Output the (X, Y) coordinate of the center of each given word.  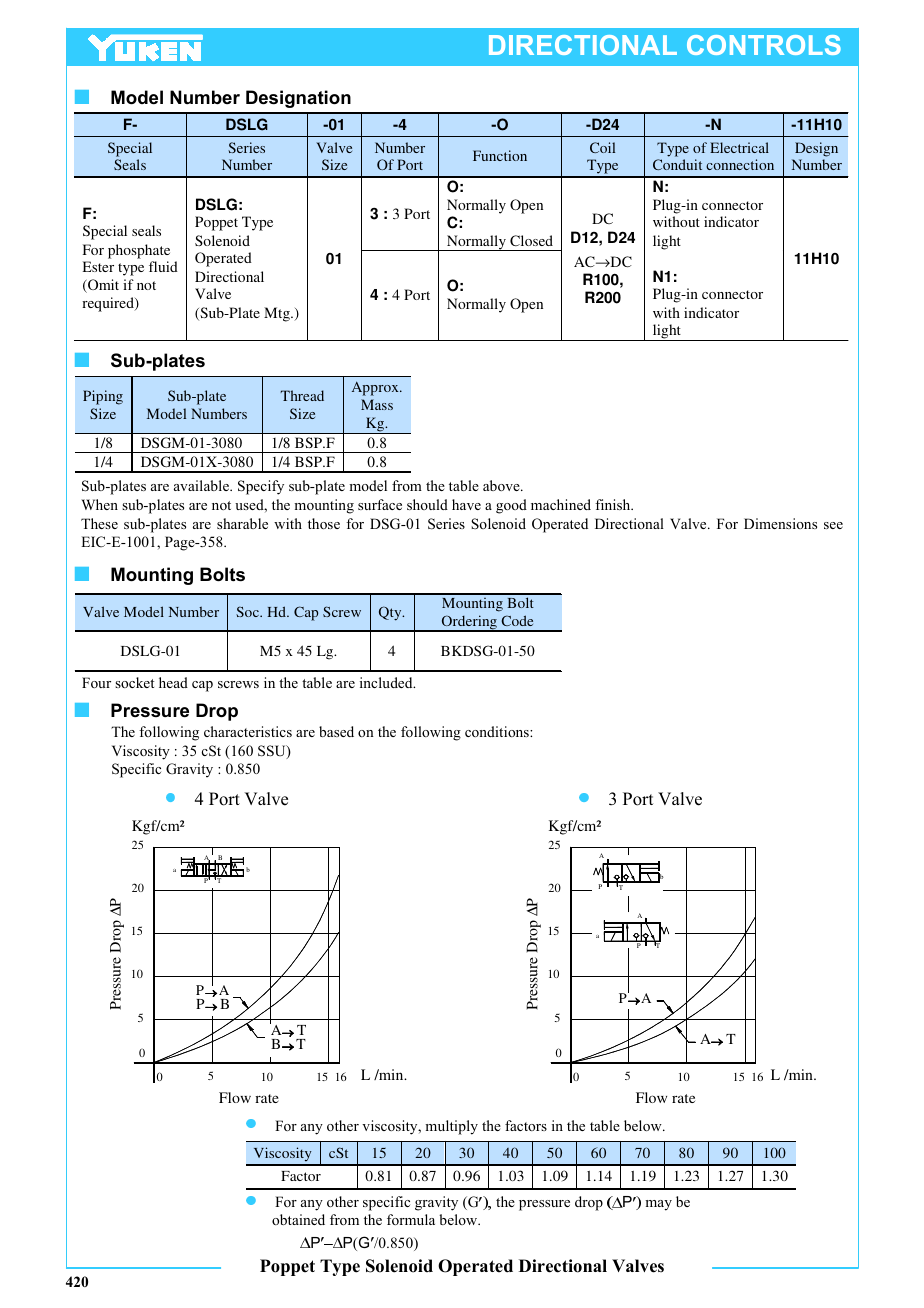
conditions (498, 731)
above (502, 485)
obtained (298, 1219)
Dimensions (780, 523)
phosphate (139, 251)
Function (500, 155)
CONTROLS (764, 45)
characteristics (248, 731)
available (202, 485)
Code (517, 620)
